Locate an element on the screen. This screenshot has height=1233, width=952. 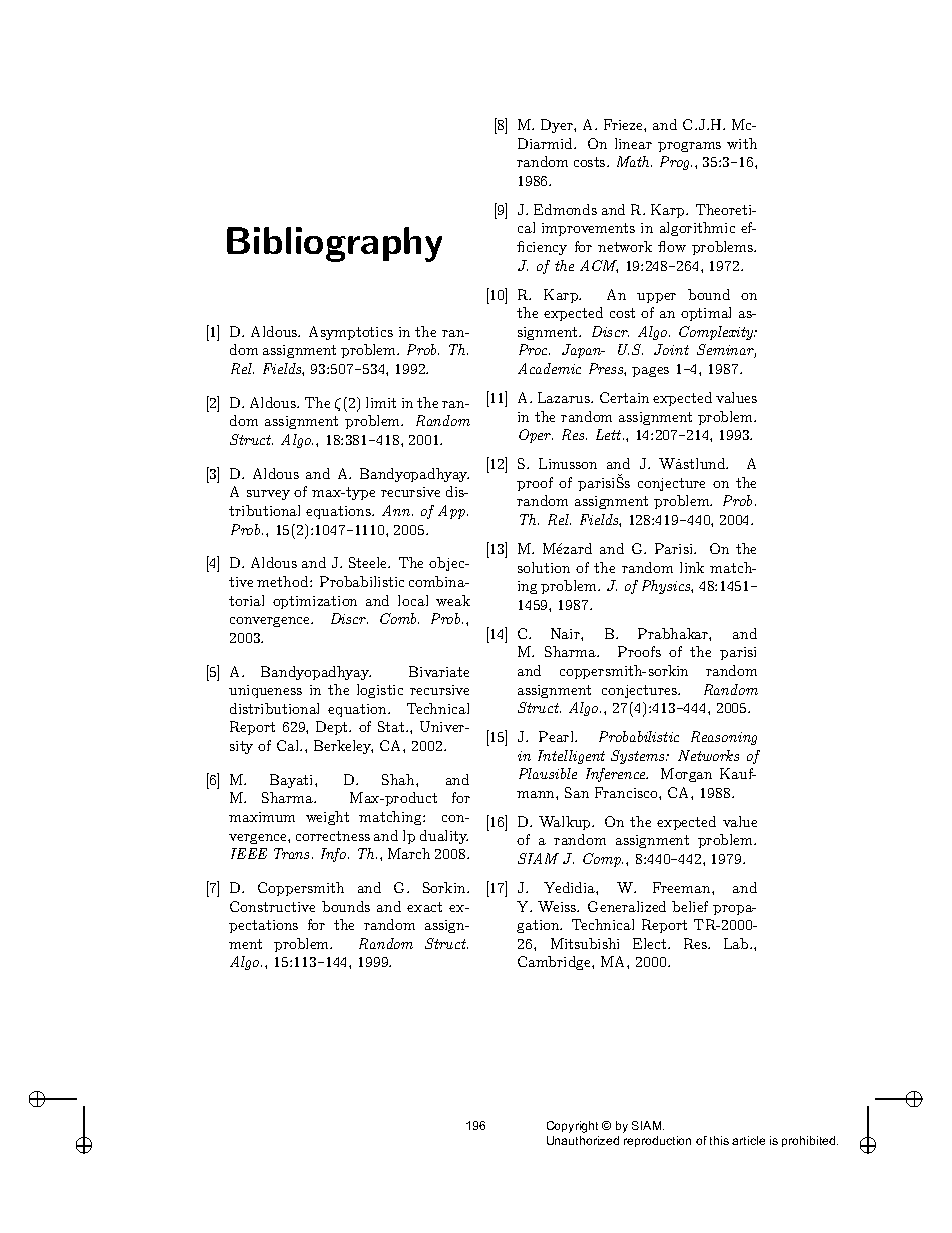
Edmonds is located at coordinates (565, 209).
